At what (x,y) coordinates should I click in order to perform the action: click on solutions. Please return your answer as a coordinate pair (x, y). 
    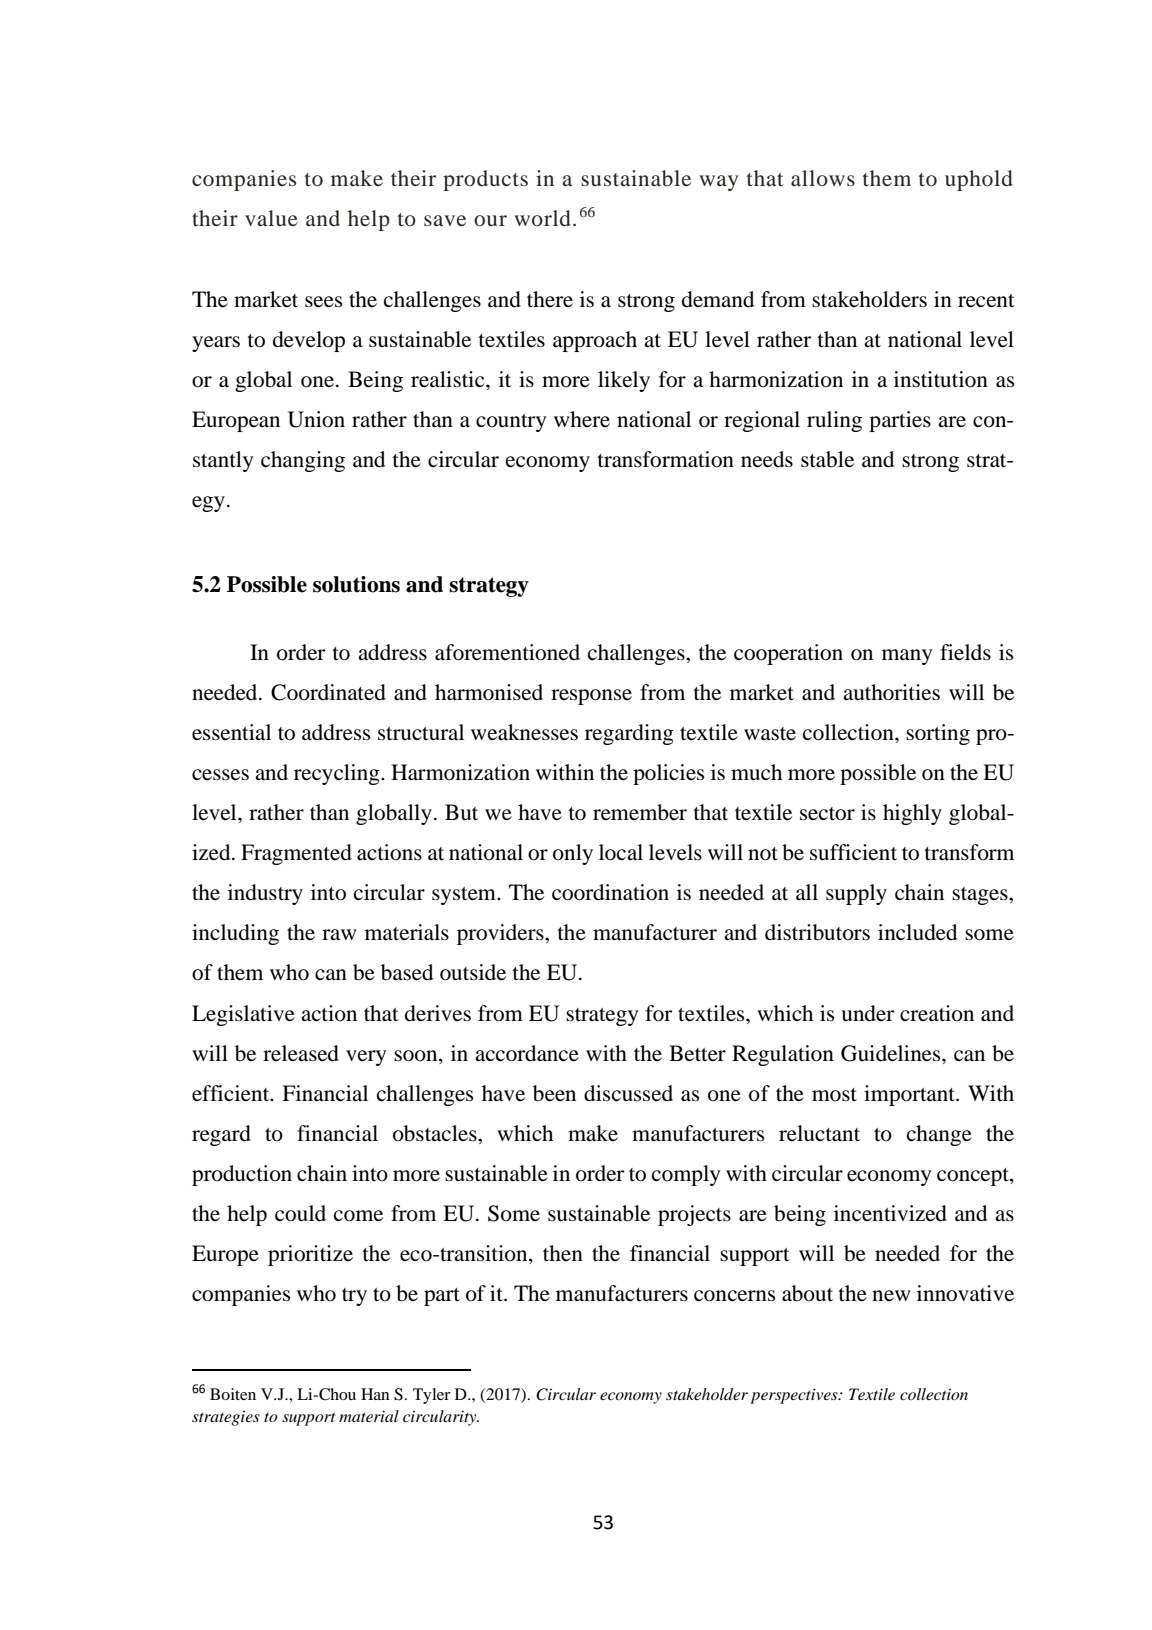
    Looking at the image, I should click on (356, 584).
